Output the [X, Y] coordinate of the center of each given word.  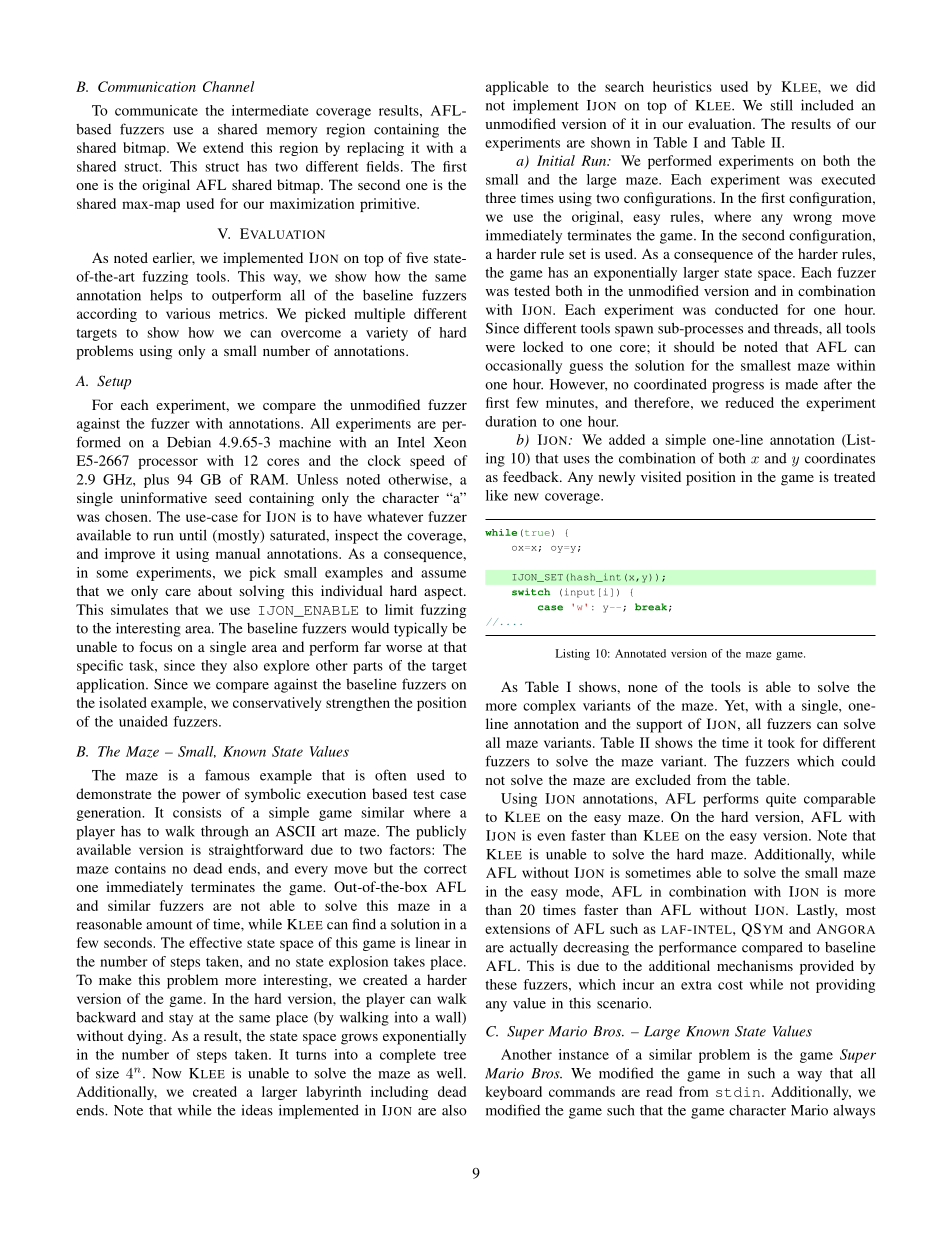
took [781, 742]
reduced [749, 402]
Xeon [450, 442]
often [390, 775]
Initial [556, 160]
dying [146, 1037]
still [782, 105]
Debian [189, 442]
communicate [156, 110]
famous [227, 775]
